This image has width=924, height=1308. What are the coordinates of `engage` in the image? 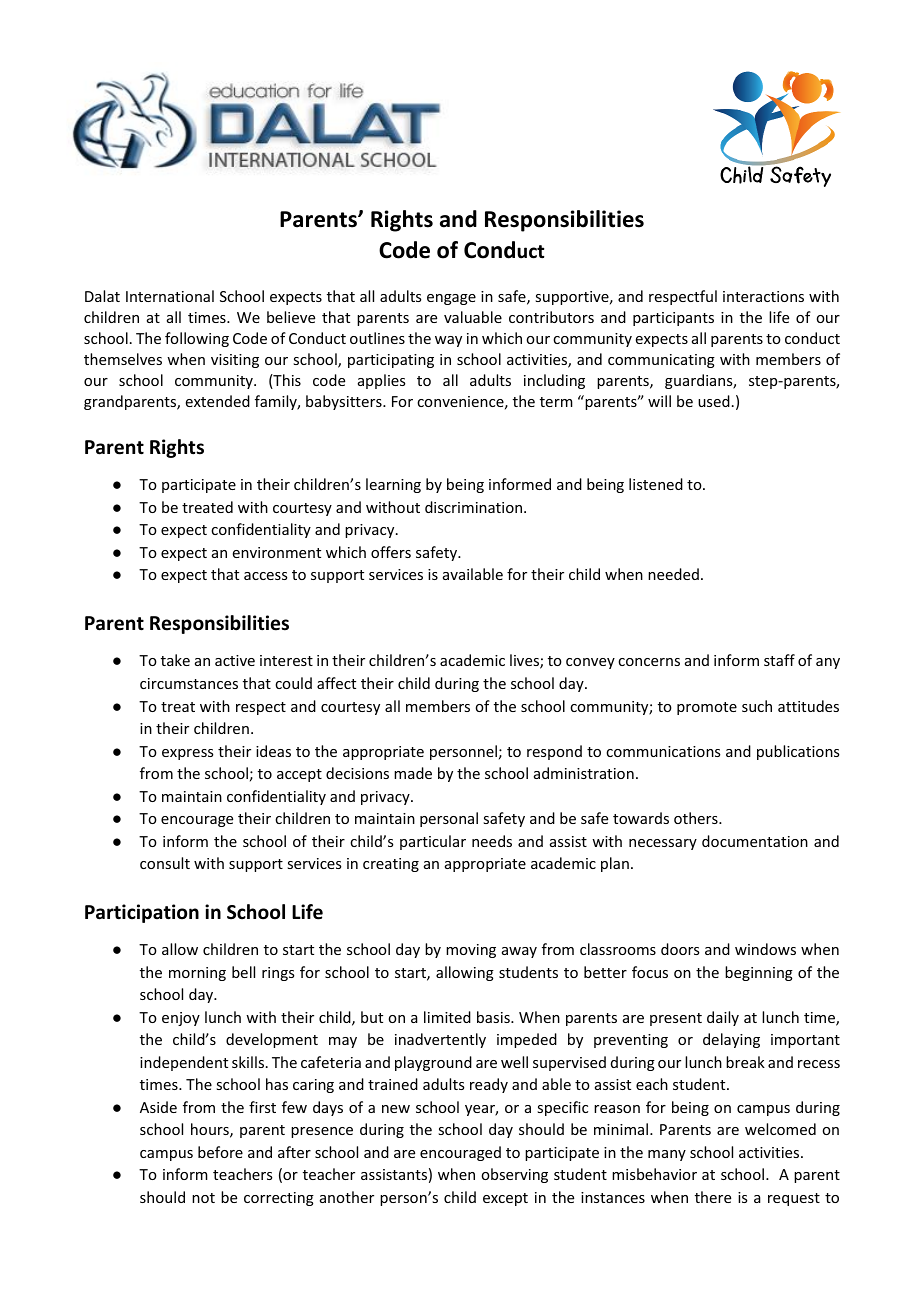 It's located at (451, 299).
